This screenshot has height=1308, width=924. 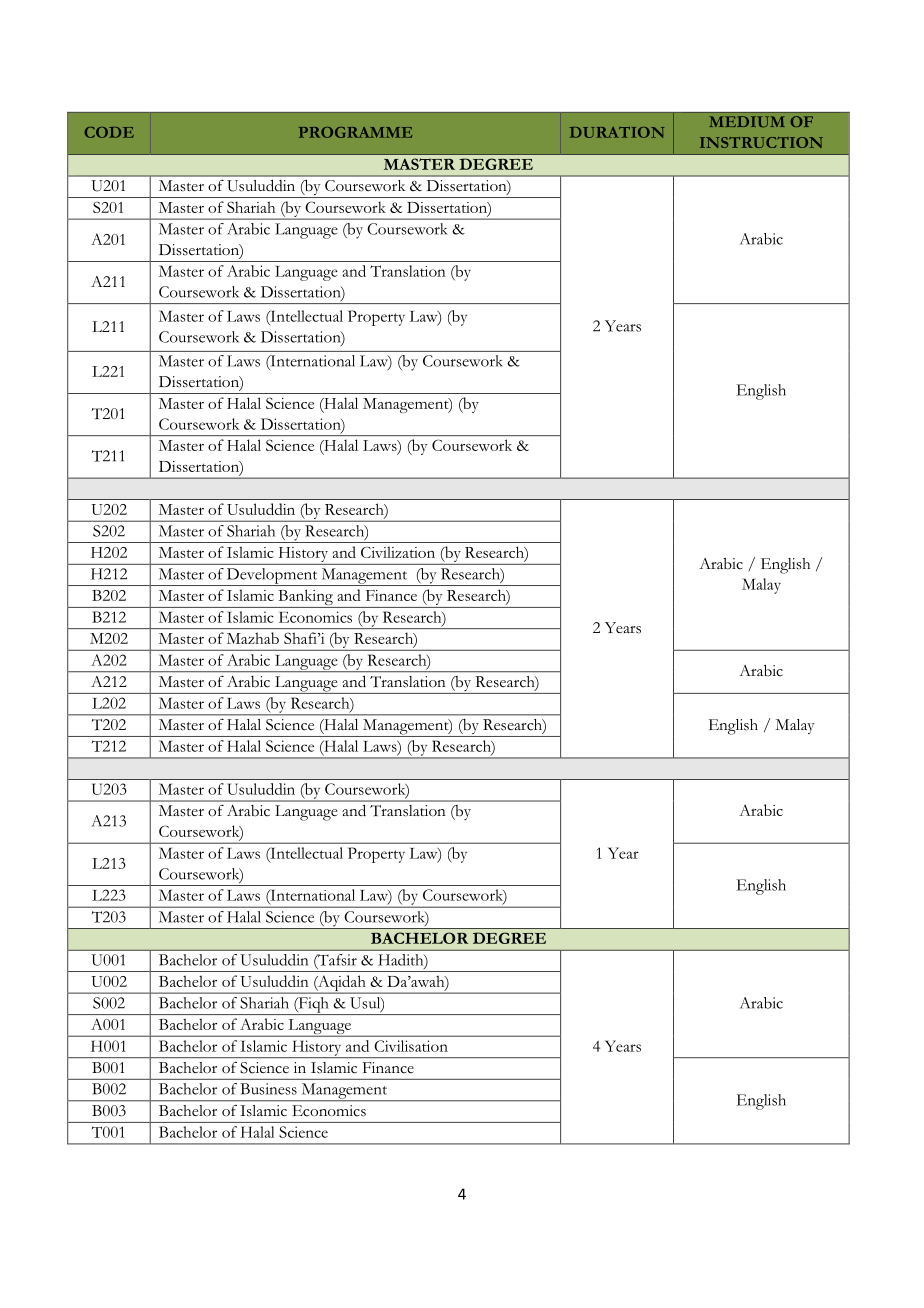 What do you see at coordinates (109, 132) in the screenshot?
I see `CODE` at bounding box center [109, 132].
